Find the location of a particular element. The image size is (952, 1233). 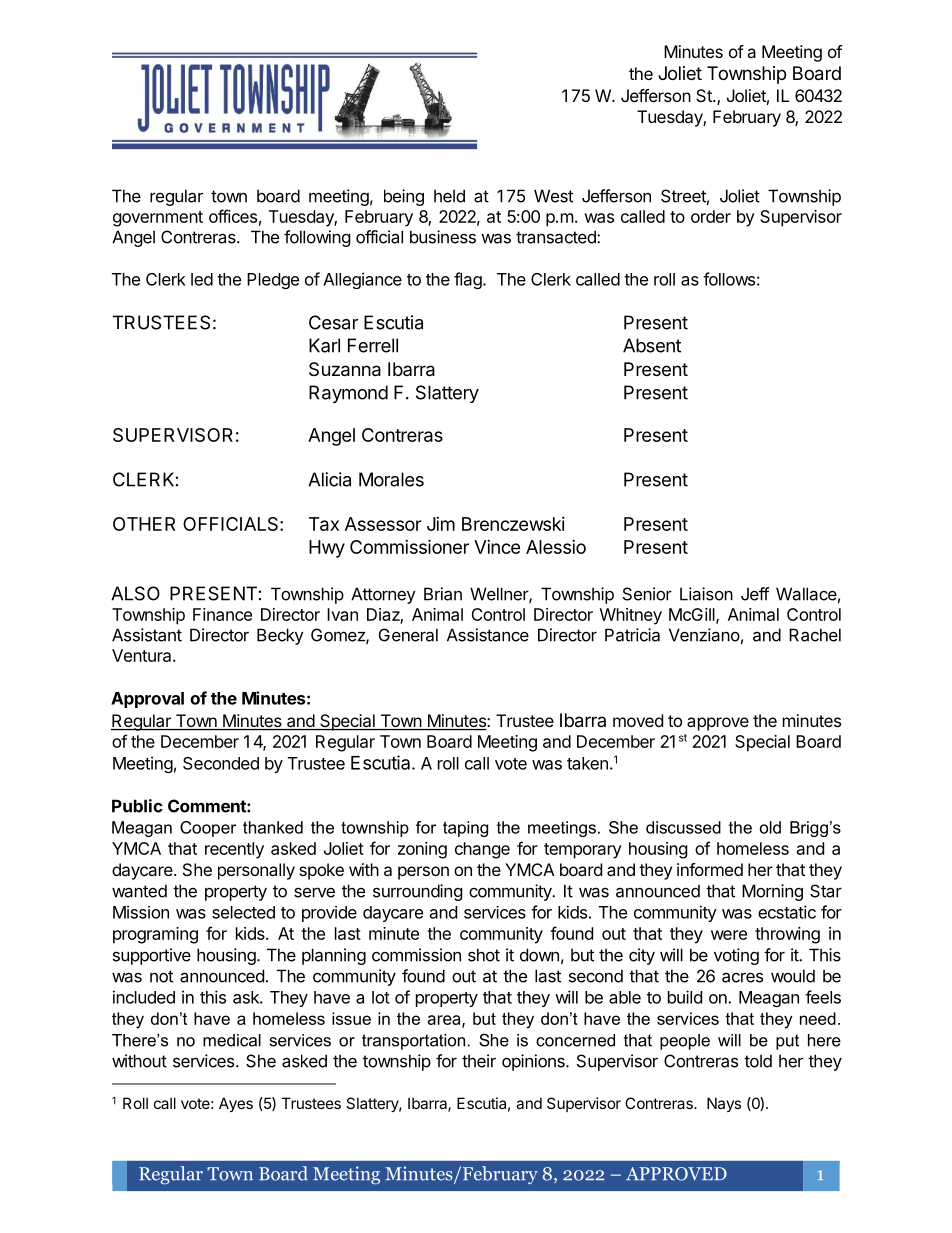

Ayes is located at coordinates (236, 1104).
